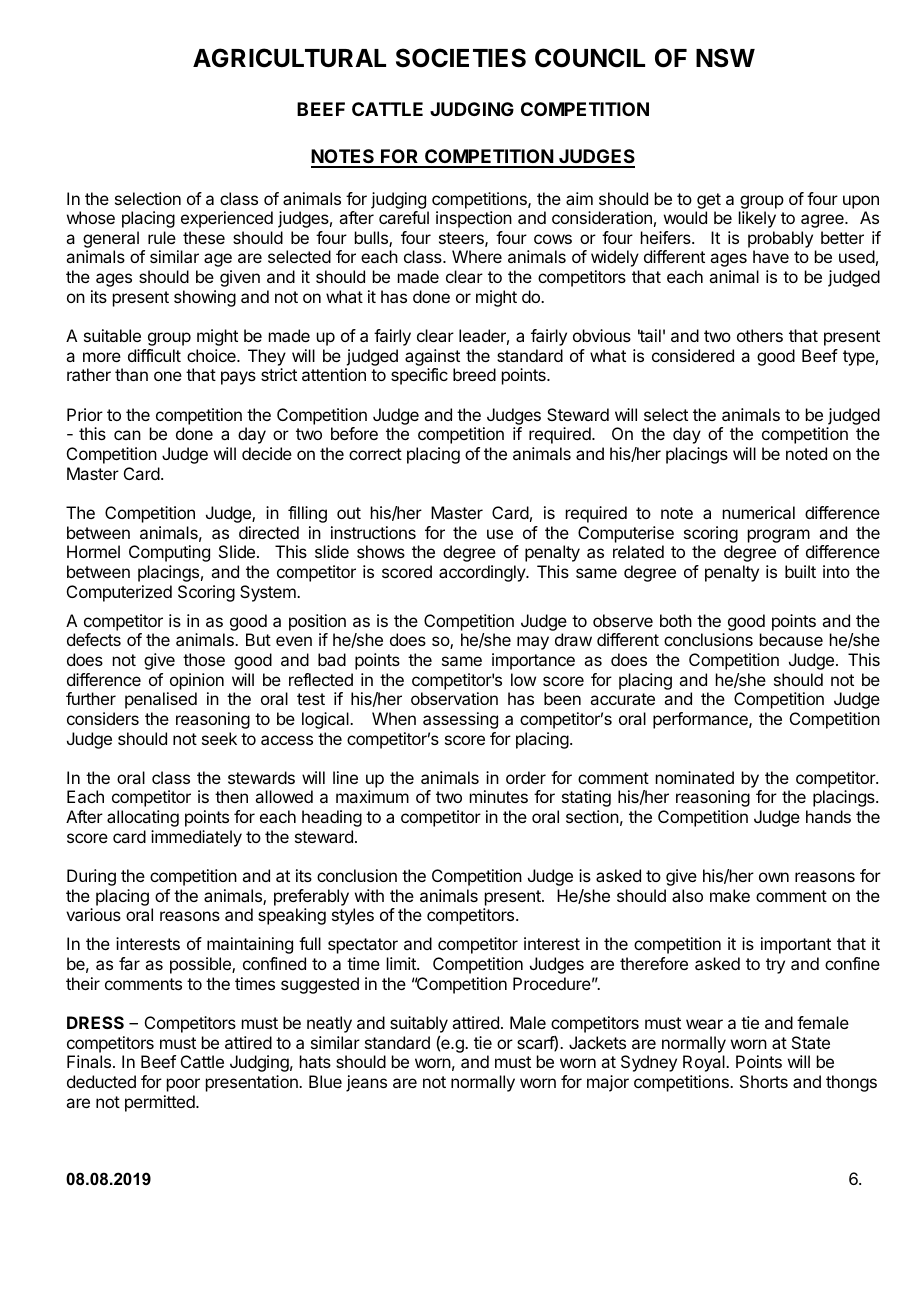  I want to click on NSW, so click(725, 58).
